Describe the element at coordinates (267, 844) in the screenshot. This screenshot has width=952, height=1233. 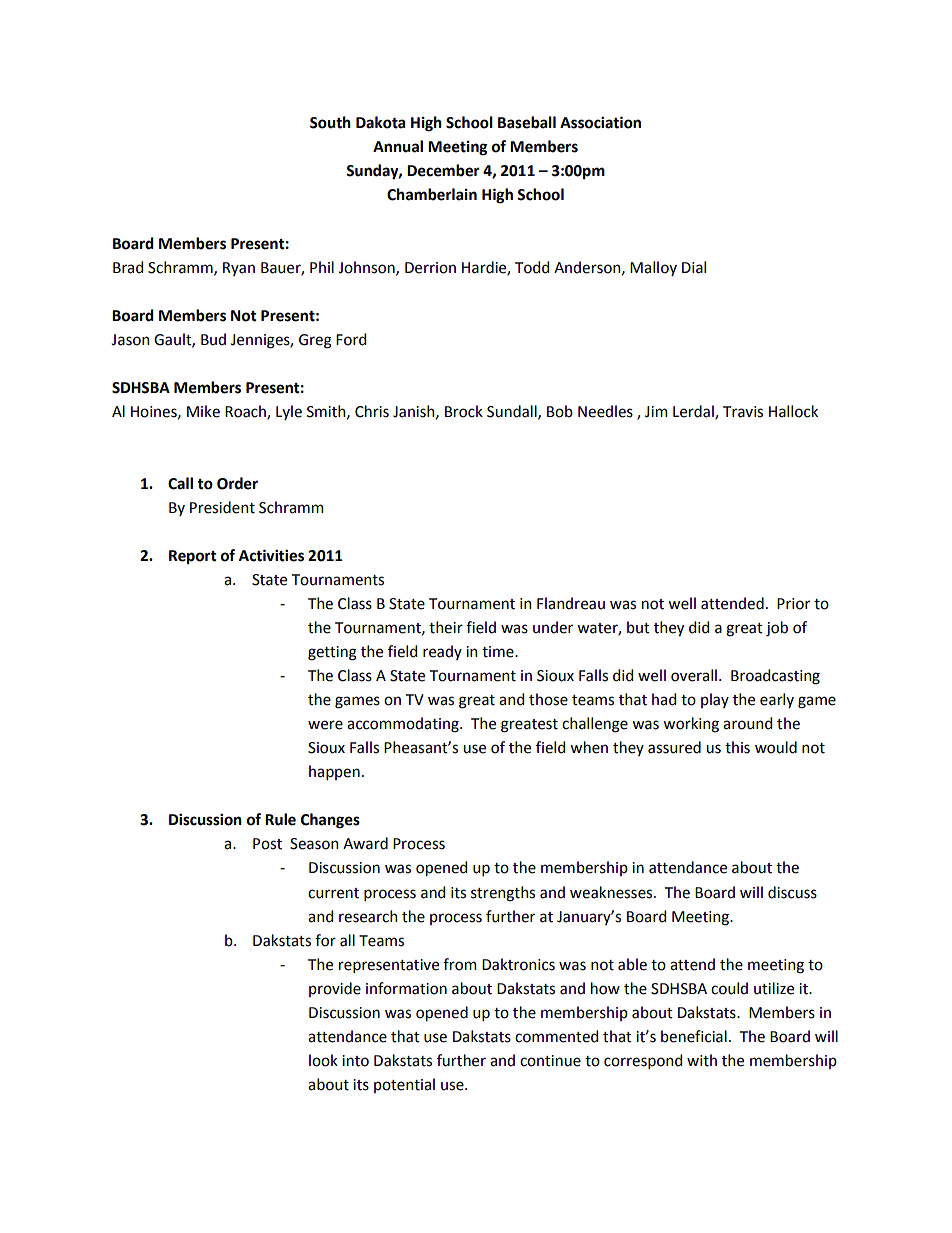
I see `Post` at that location.
